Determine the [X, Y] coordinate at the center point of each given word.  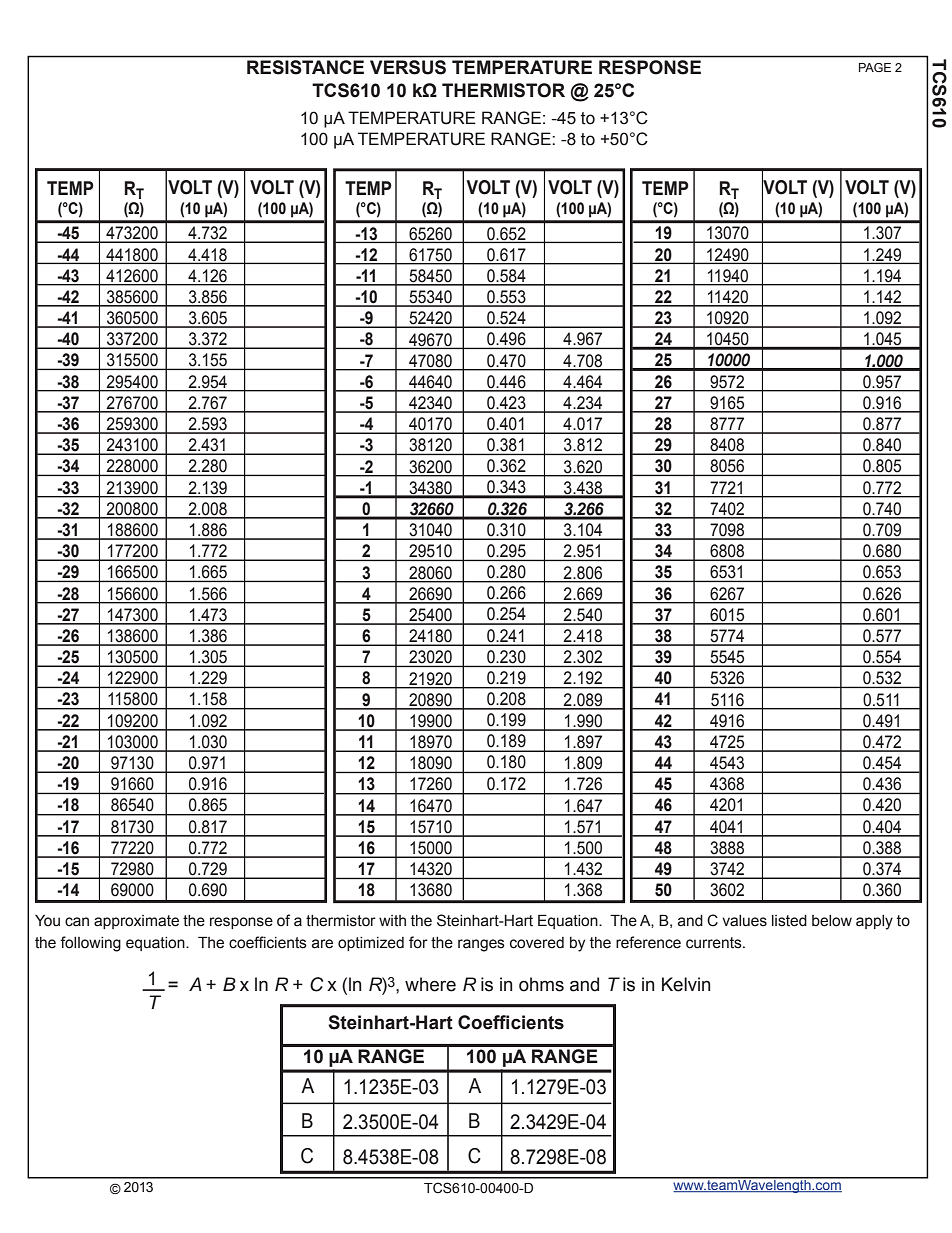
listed [789, 921]
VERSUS [408, 67]
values [744, 921]
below [832, 921]
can [77, 922]
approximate [136, 922]
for [418, 942]
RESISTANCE [305, 67]
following [90, 944]
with [392, 921]
